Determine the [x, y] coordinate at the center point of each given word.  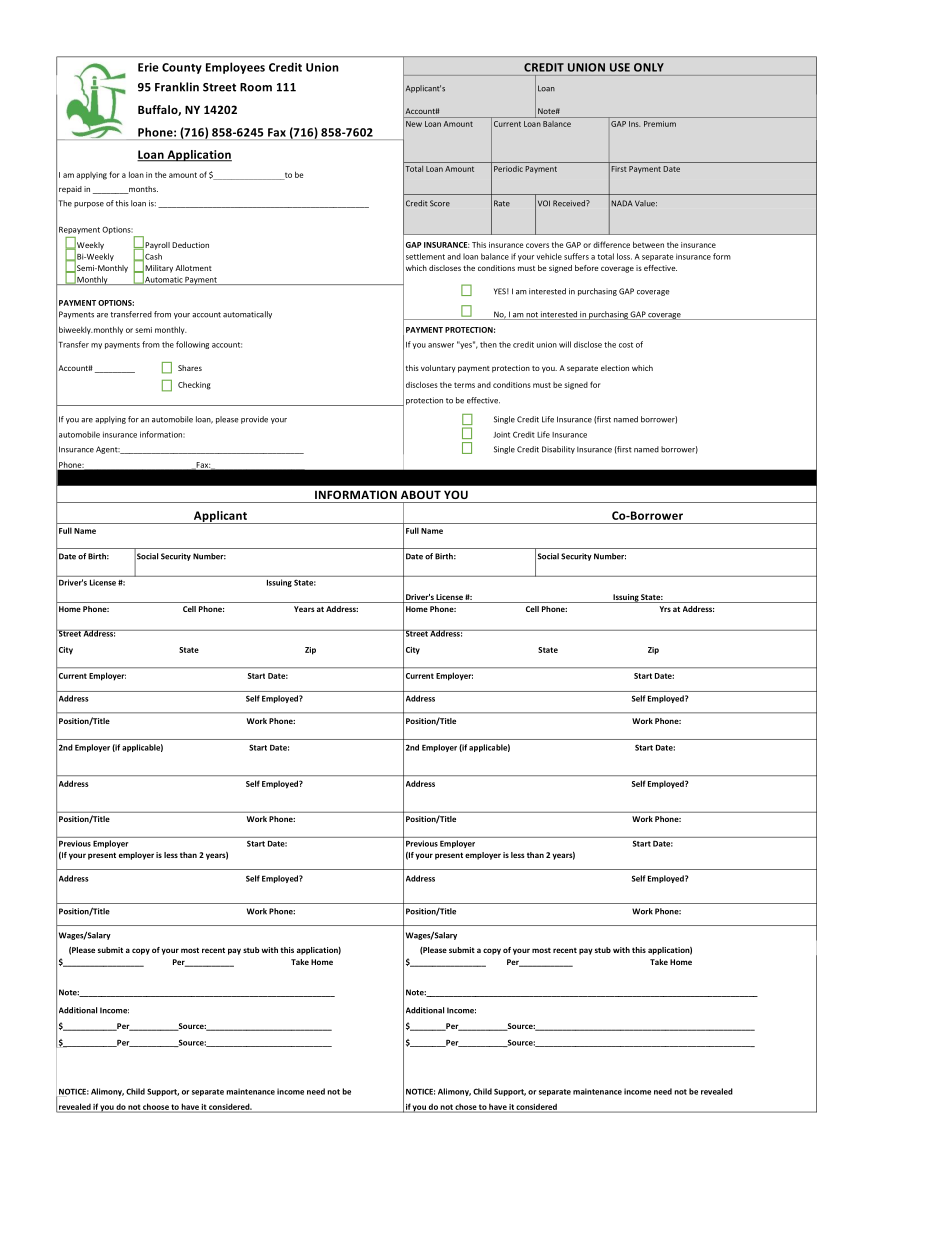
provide [254, 420]
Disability [558, 450]
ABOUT [421, 494]
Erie [148, 67]
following [192, 345]
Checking [194, 385]
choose [156, 1107]
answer [441, 345]
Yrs [665, 609]
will [565, 344]
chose [466, 1107]
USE [620, 67]
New [414, 124]
